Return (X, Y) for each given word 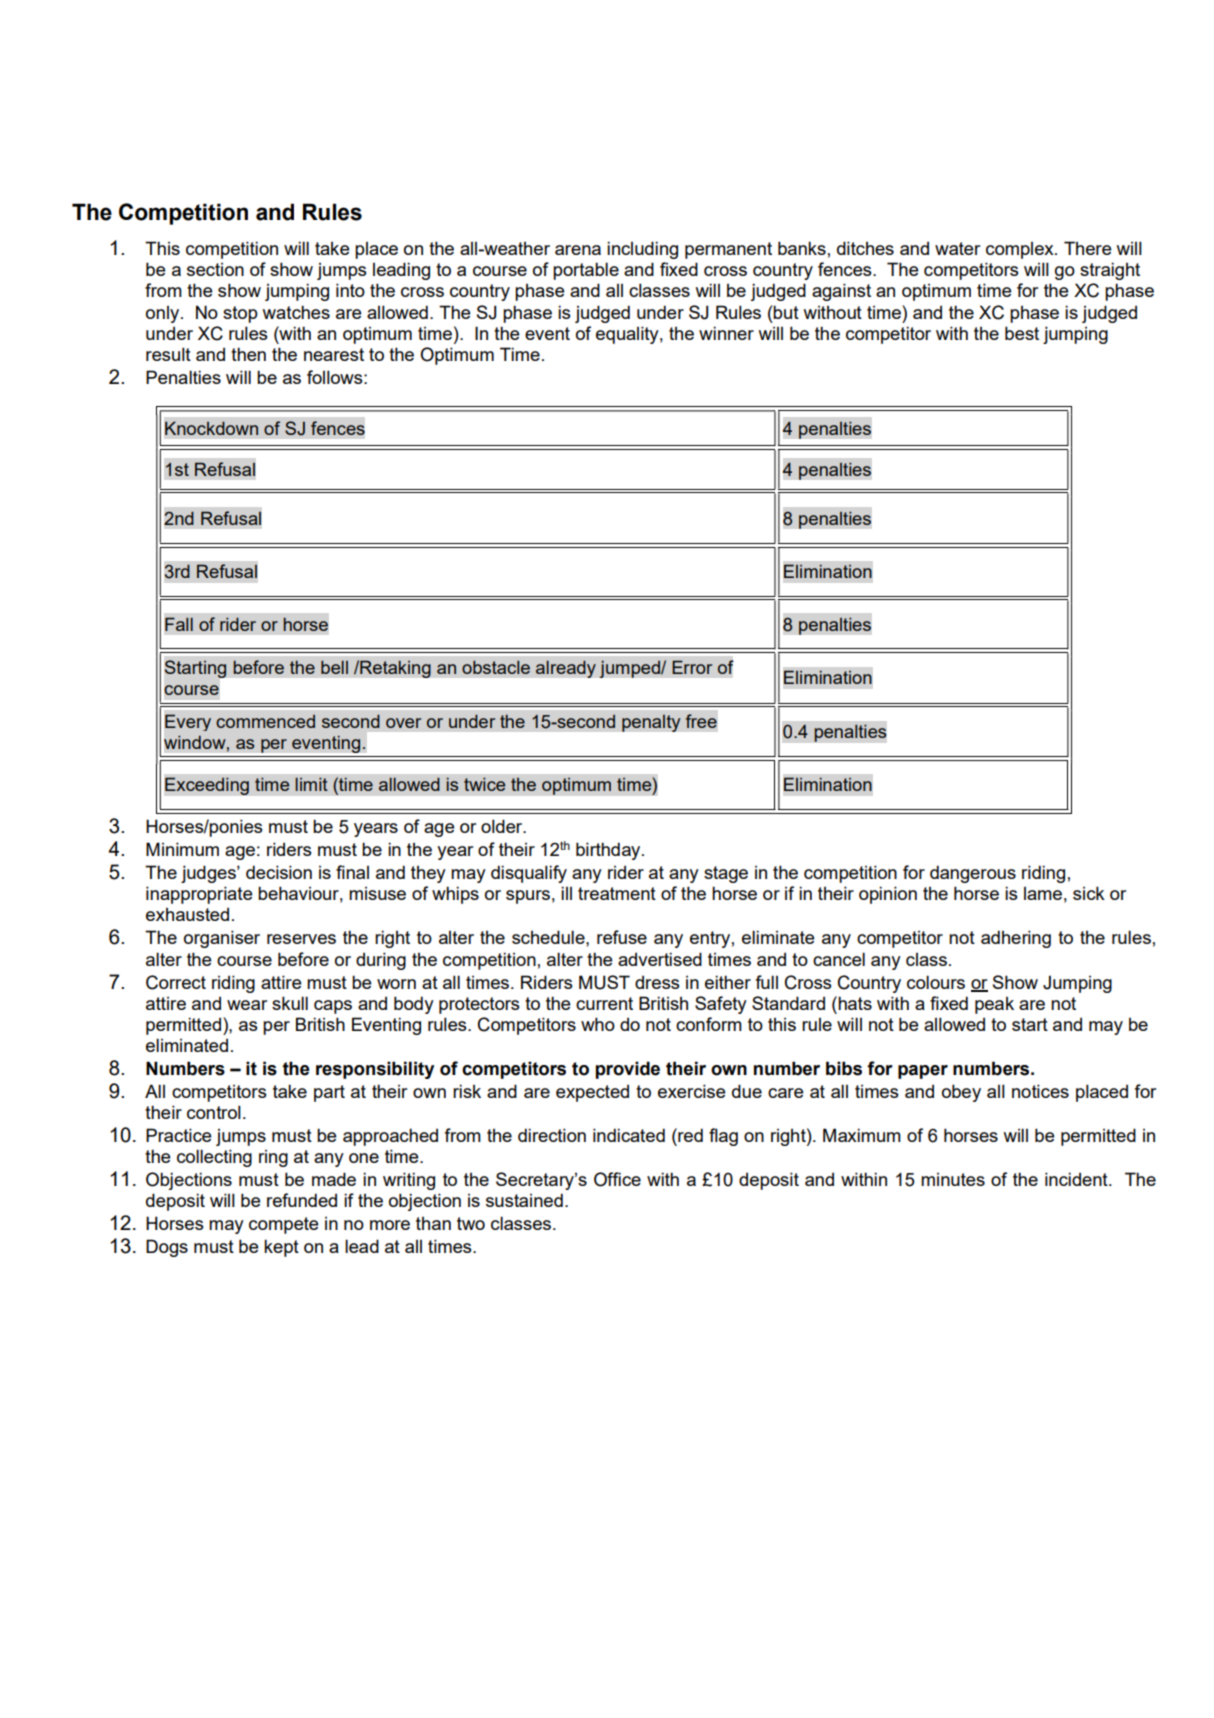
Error (692, 667)
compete (284, 1225)
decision (279, 872)
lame (1043, 893)
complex (1021, 250)
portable (586, 271)
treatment (617, 893)
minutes (953, 1179)
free (701, 721)
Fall (179, 624)
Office (617, 1179)
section (215, 269)
